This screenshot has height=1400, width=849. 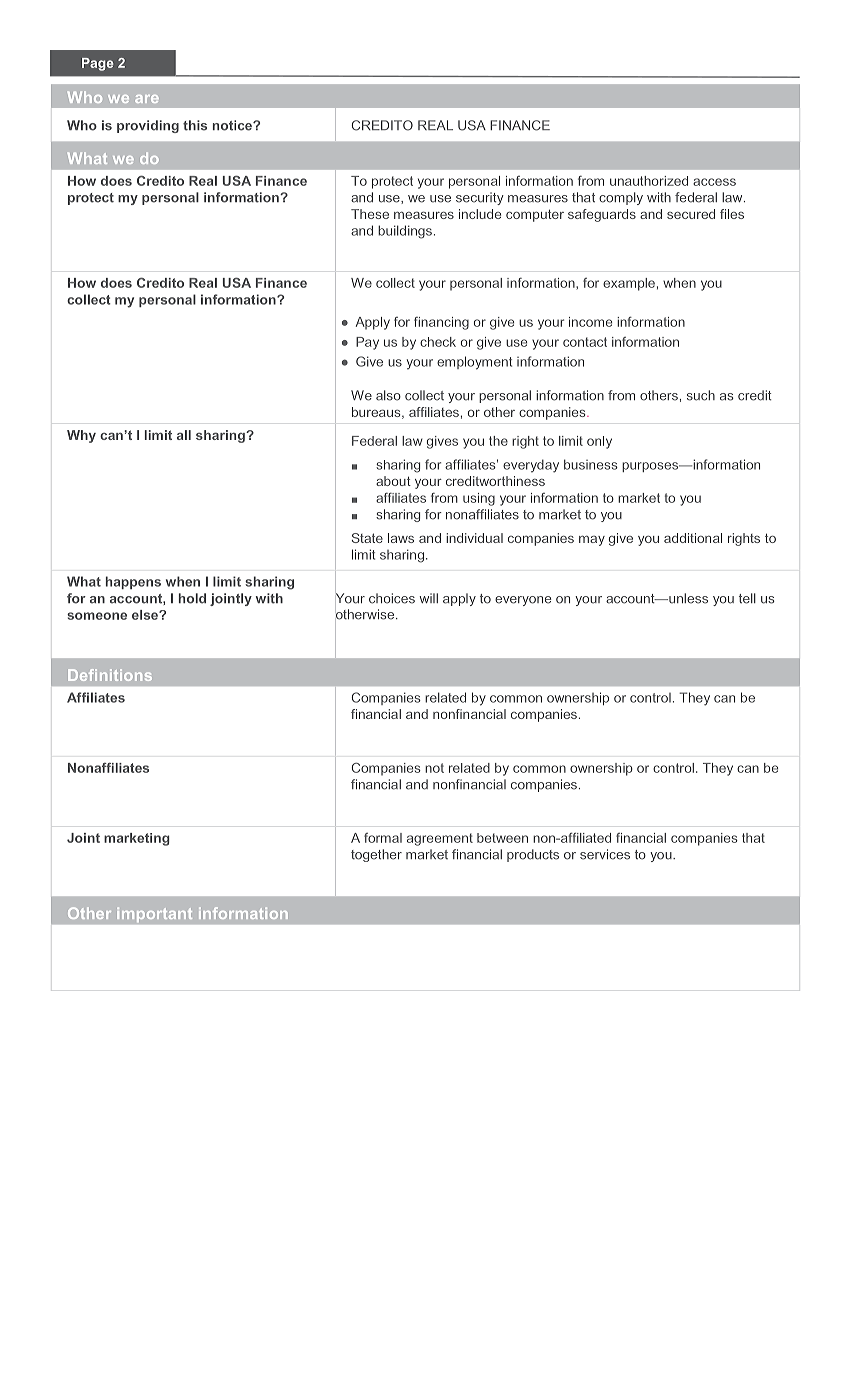 I want to click on are, so click(x=147, y=99).
